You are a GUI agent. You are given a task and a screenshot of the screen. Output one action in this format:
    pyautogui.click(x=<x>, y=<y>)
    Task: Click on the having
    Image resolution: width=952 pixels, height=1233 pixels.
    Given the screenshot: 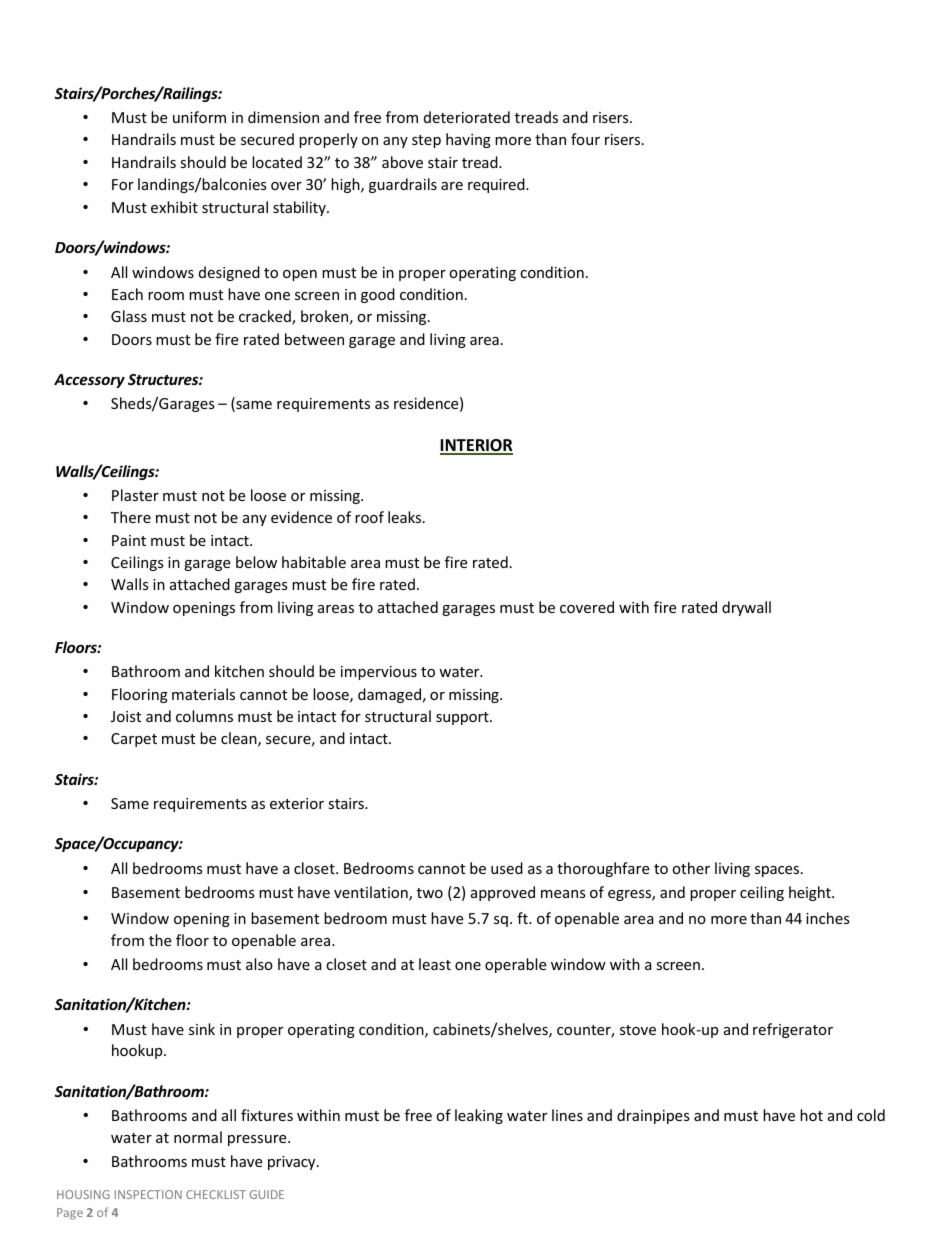 What is the action you would take?
    pyautogui.click(x=468, y=140)
